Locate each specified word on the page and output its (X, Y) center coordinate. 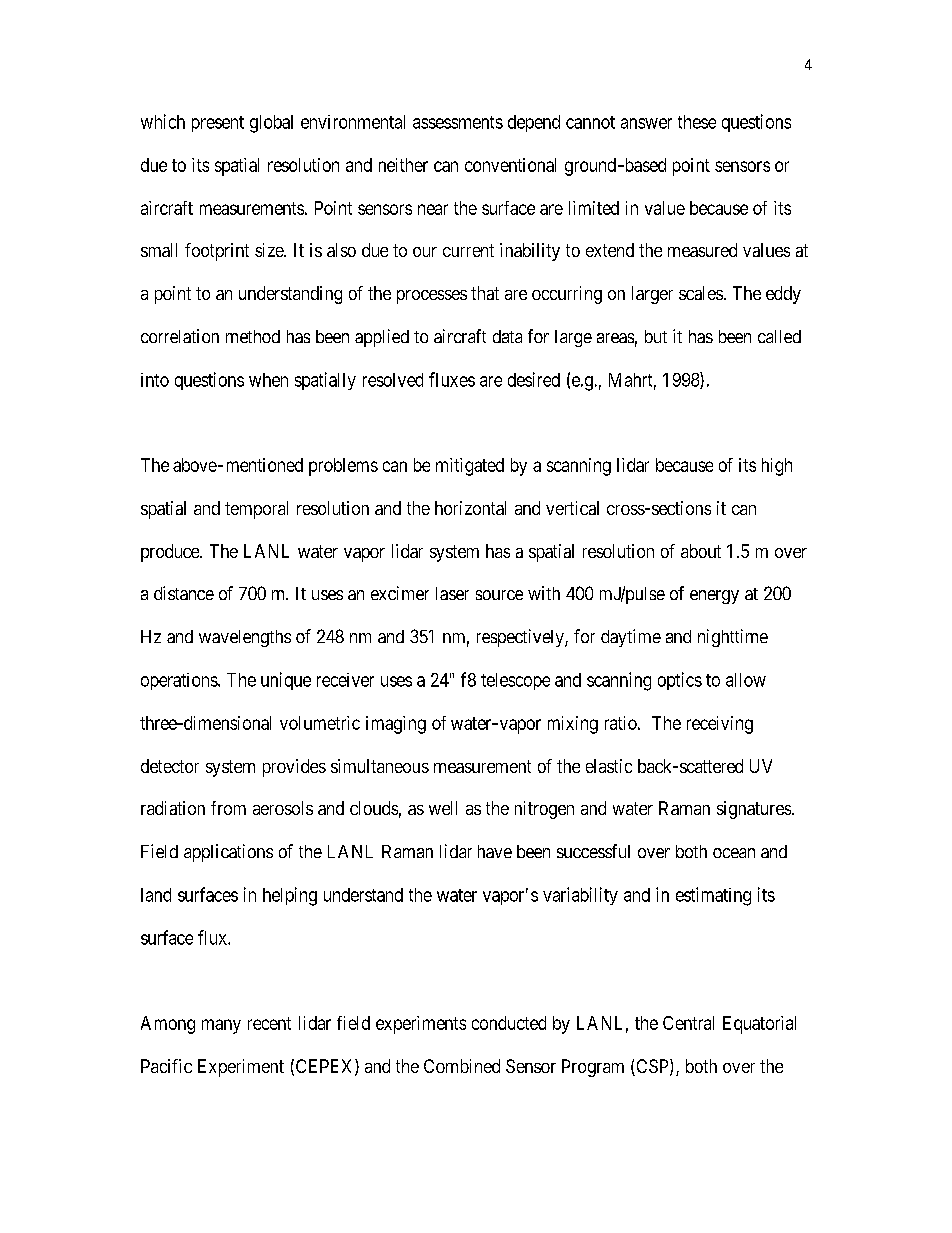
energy (714, 597)
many (221, 1026)
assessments (458, 122)
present (218, 124)
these (697, 122)
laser (452, 593)
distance (184, 593)
